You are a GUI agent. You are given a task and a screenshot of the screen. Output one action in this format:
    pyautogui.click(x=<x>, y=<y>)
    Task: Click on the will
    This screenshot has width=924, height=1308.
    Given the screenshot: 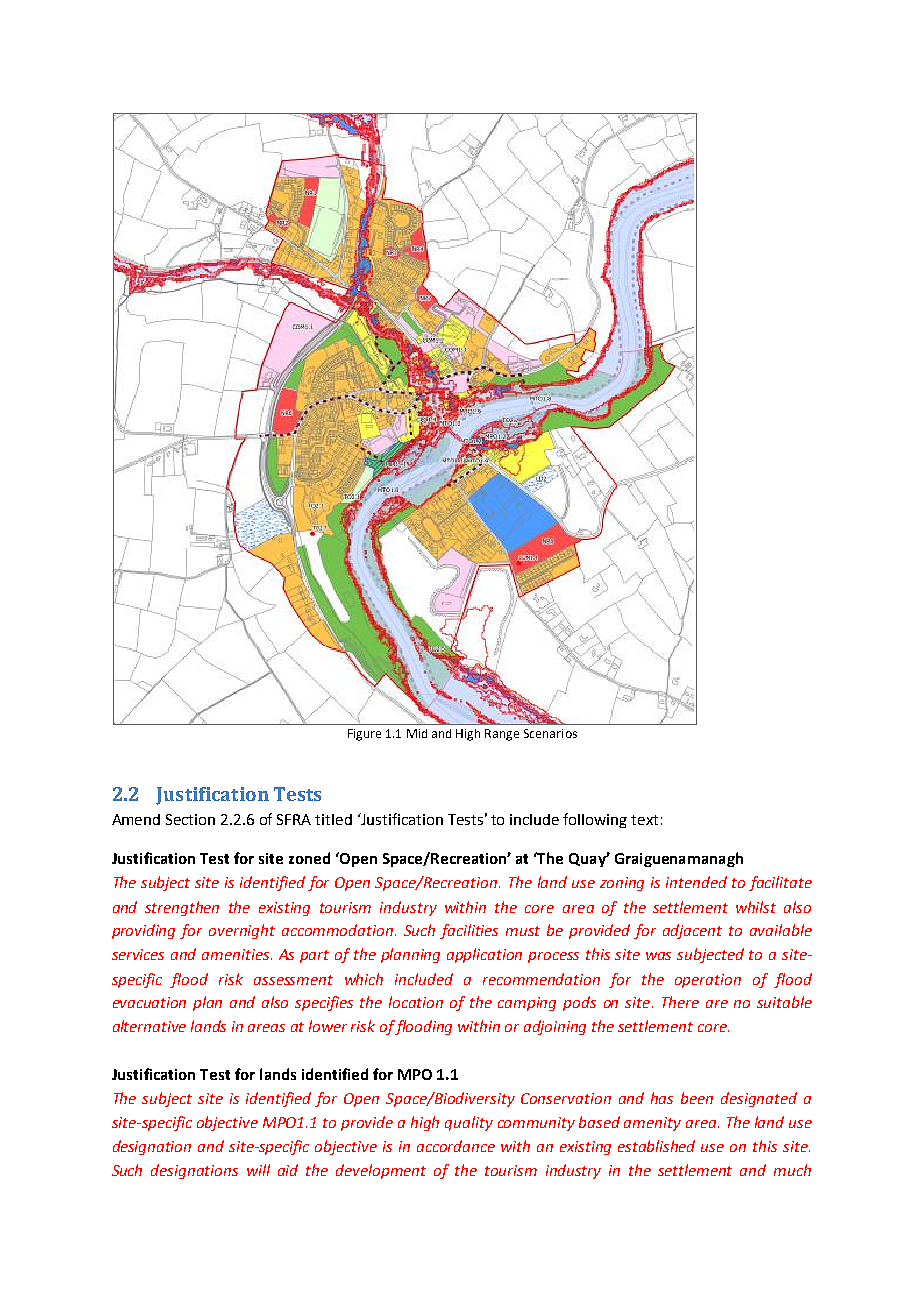 What is the action you would take?
    pyautogui.click(x=258, y=1170)
